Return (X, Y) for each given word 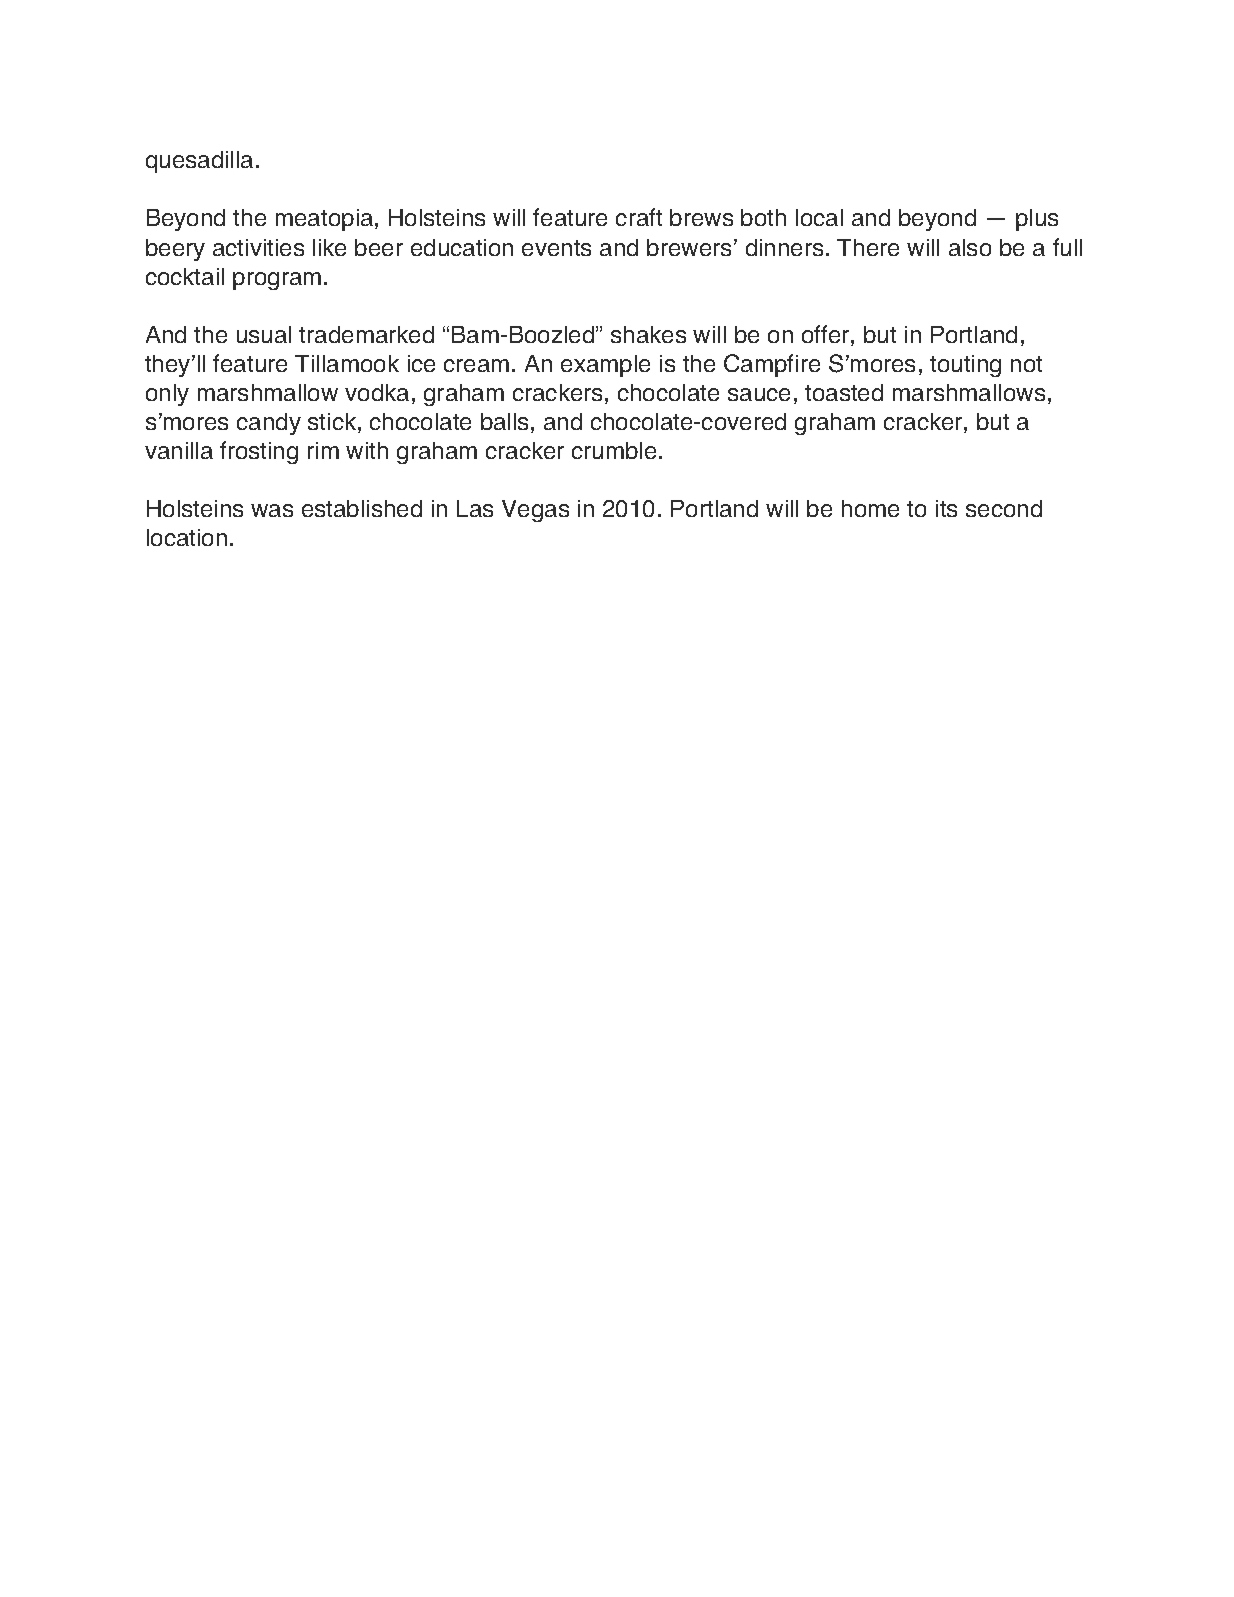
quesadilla (199, 162)
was (272, 510)
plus (1037, 220)
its (946, 508)
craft (639, 217)
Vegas (535, 511)
